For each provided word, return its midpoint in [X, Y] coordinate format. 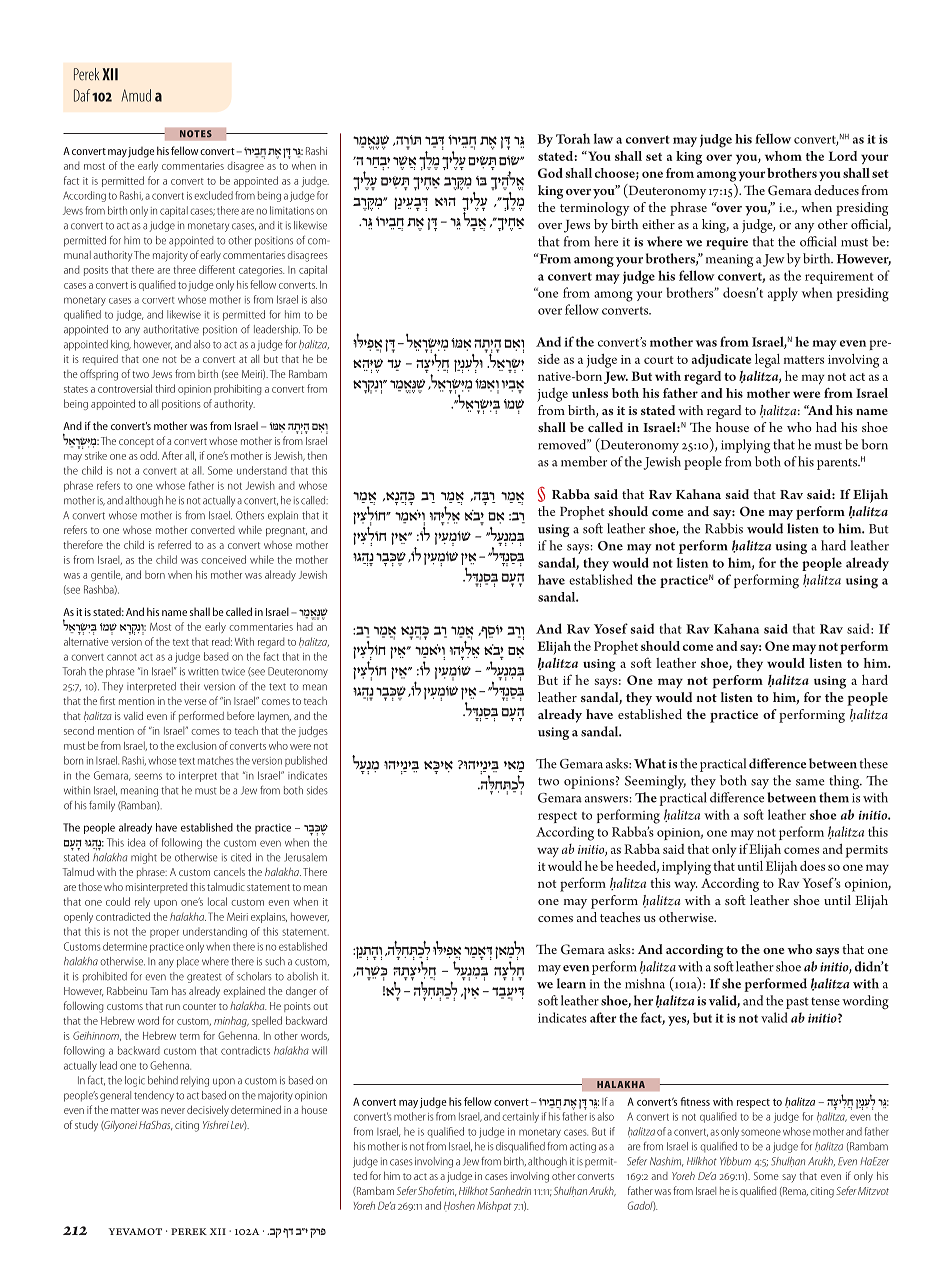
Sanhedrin [510, 1191]
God [550, 173]
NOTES [195, 134]
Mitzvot [873, 1191]
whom [783, 156]
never [173, 1111]
